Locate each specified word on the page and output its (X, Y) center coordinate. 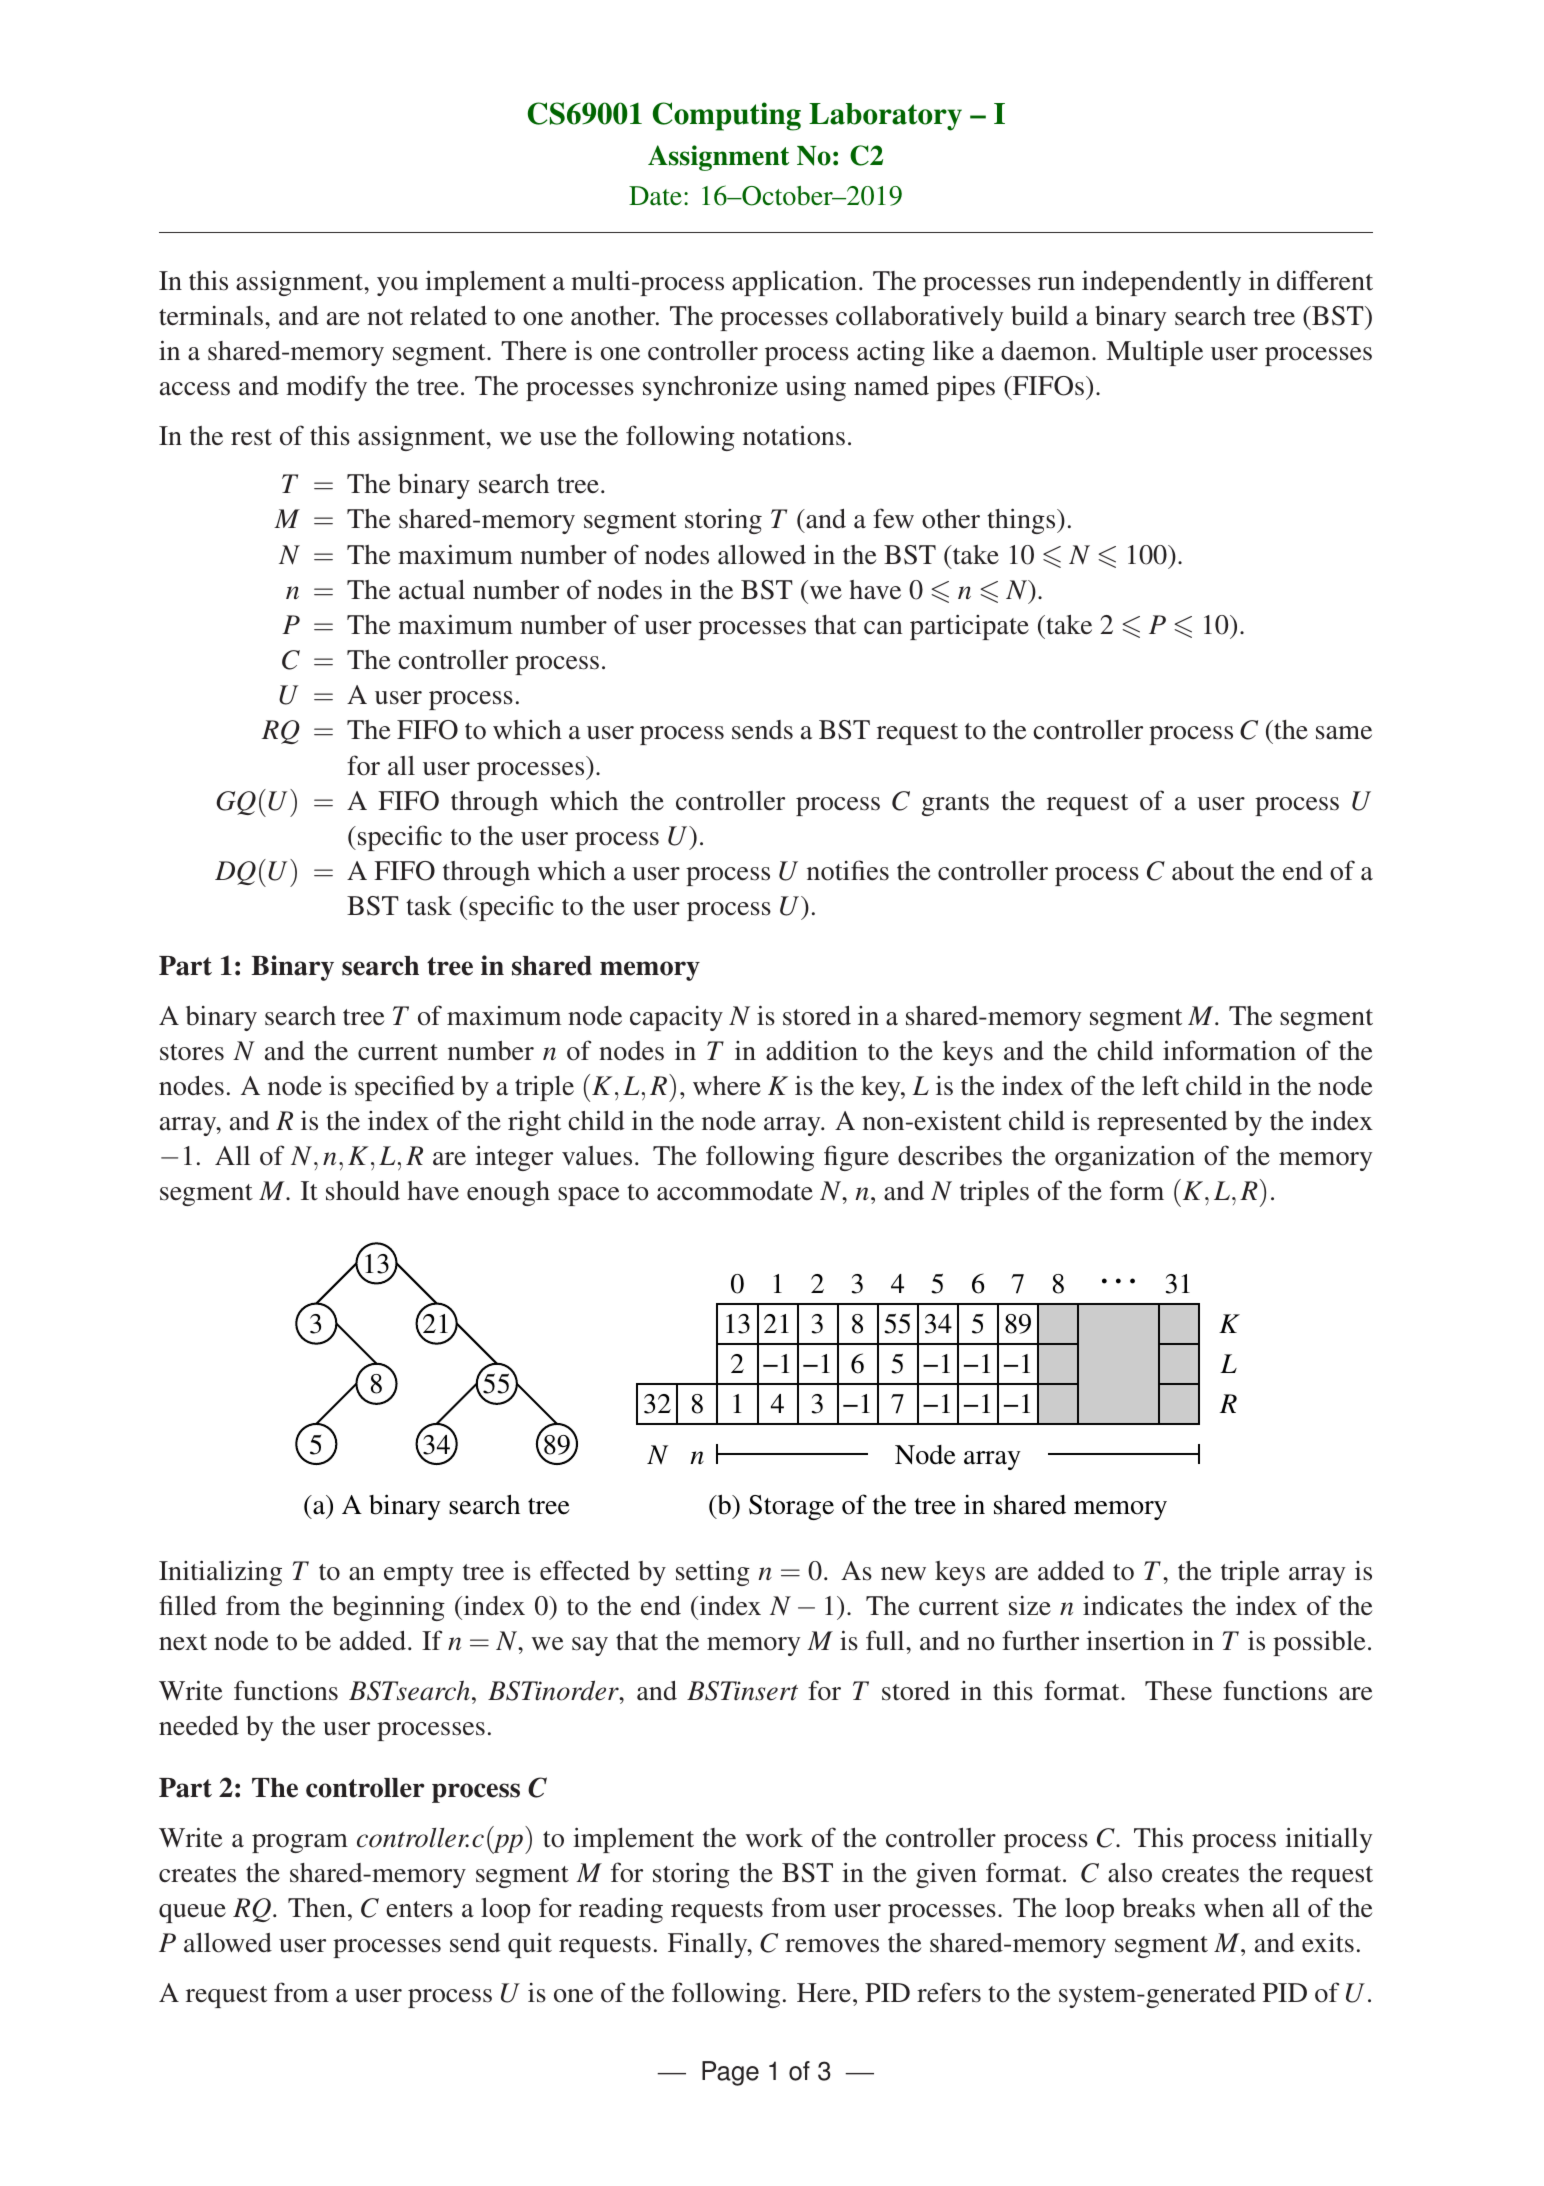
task (429, 906)
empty (418, 1575)
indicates (1133, 1605)
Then (317, 1908)
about (1203, 871)
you (397, 286)
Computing (727, 116)
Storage (791, 1507)
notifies (848, 870)
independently (1161, 283)
